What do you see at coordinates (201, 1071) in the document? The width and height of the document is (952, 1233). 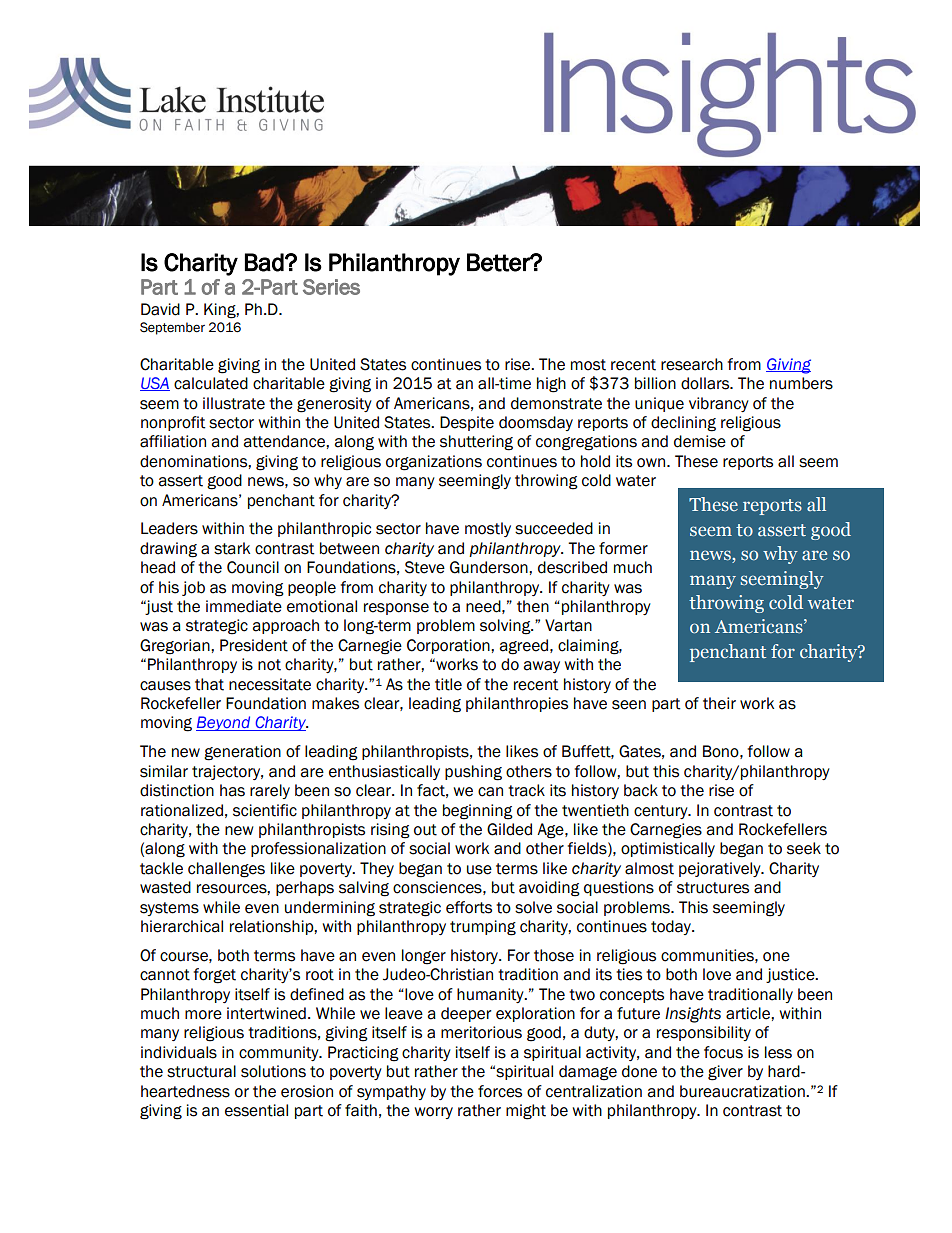 I see `structural` at bounding box center [201, 1071].
